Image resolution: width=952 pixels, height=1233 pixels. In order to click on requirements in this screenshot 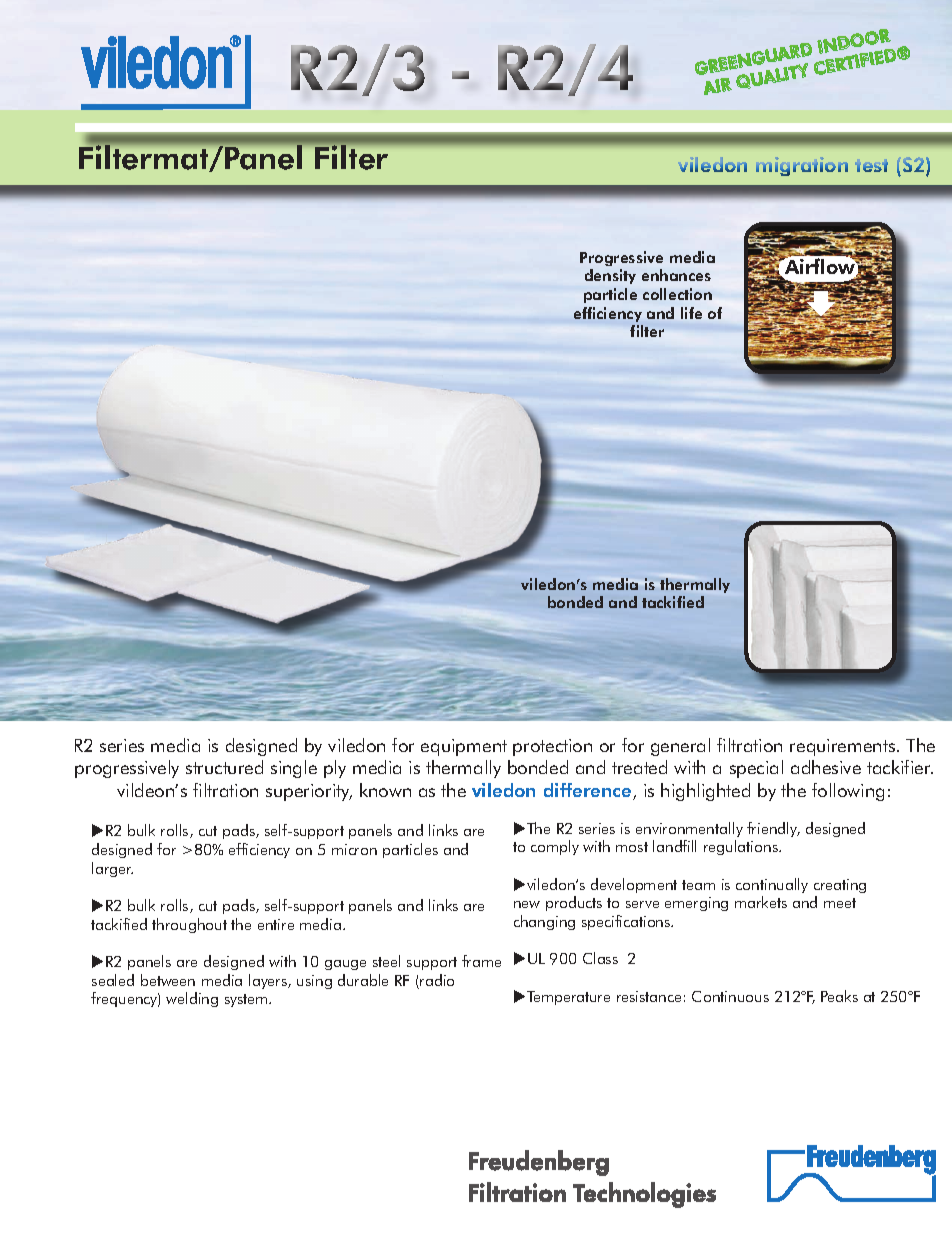, I will do `click(844, 747)`.
